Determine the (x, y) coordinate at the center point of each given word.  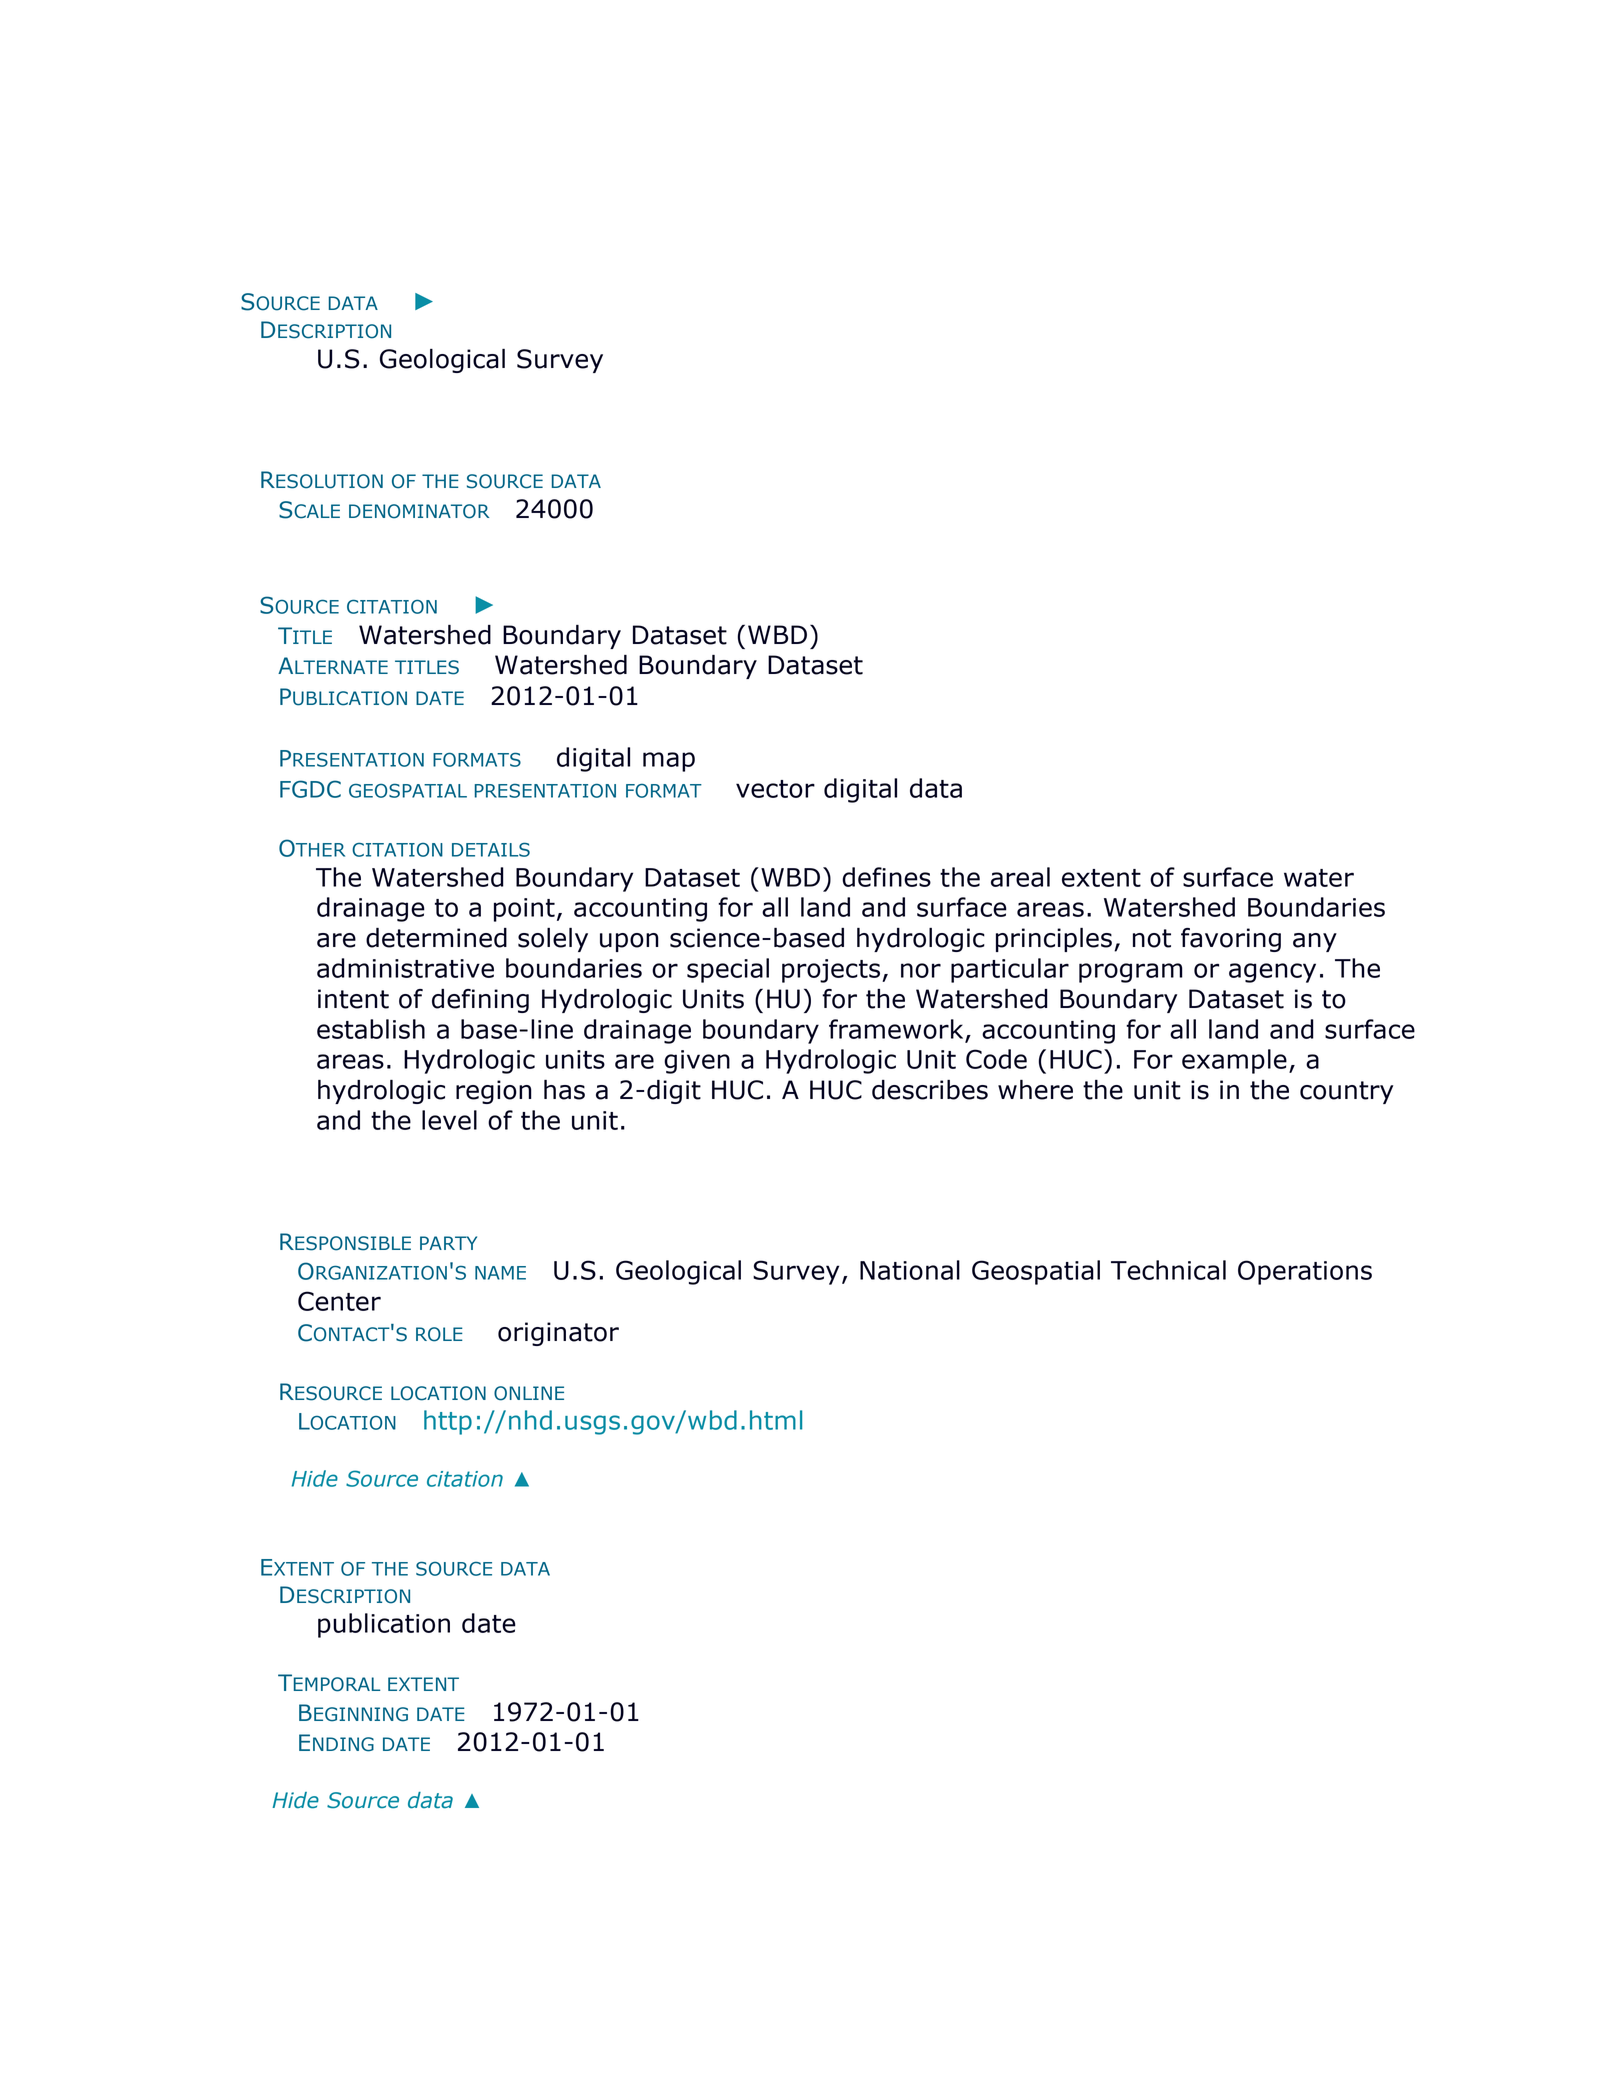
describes (930, 1090)
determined (436, 938)
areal (1020, 877)
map (669, 762)
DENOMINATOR (419, 511)
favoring (1231, 940)
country (1346, 1092)
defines (886, 877)
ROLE (439, 1334)
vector (775, 789)
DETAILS (491, 849)
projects (831, 971)
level (449, 1120)
